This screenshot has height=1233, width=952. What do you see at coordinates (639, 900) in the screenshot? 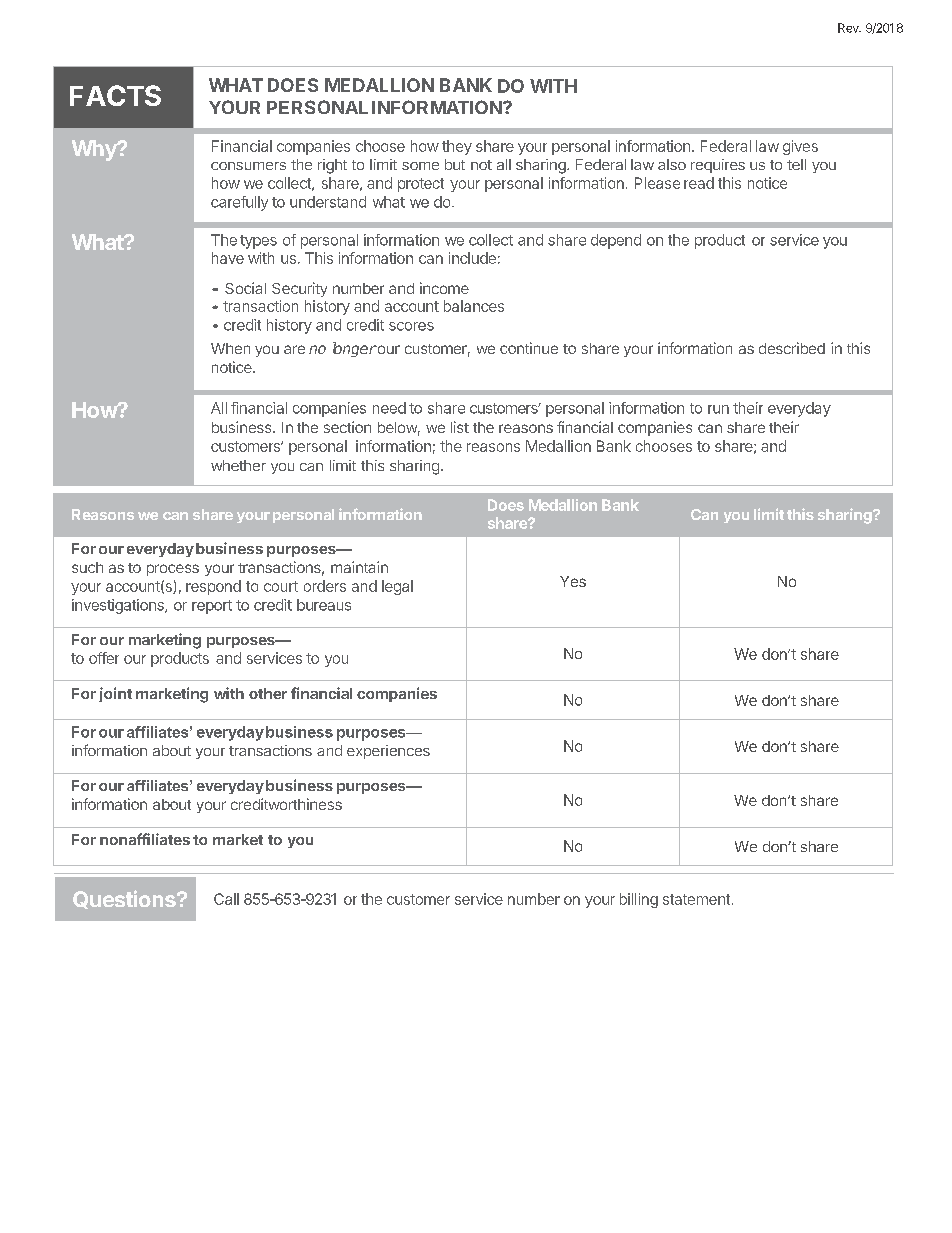
I see `billing` at bounding box center [639, 900].
